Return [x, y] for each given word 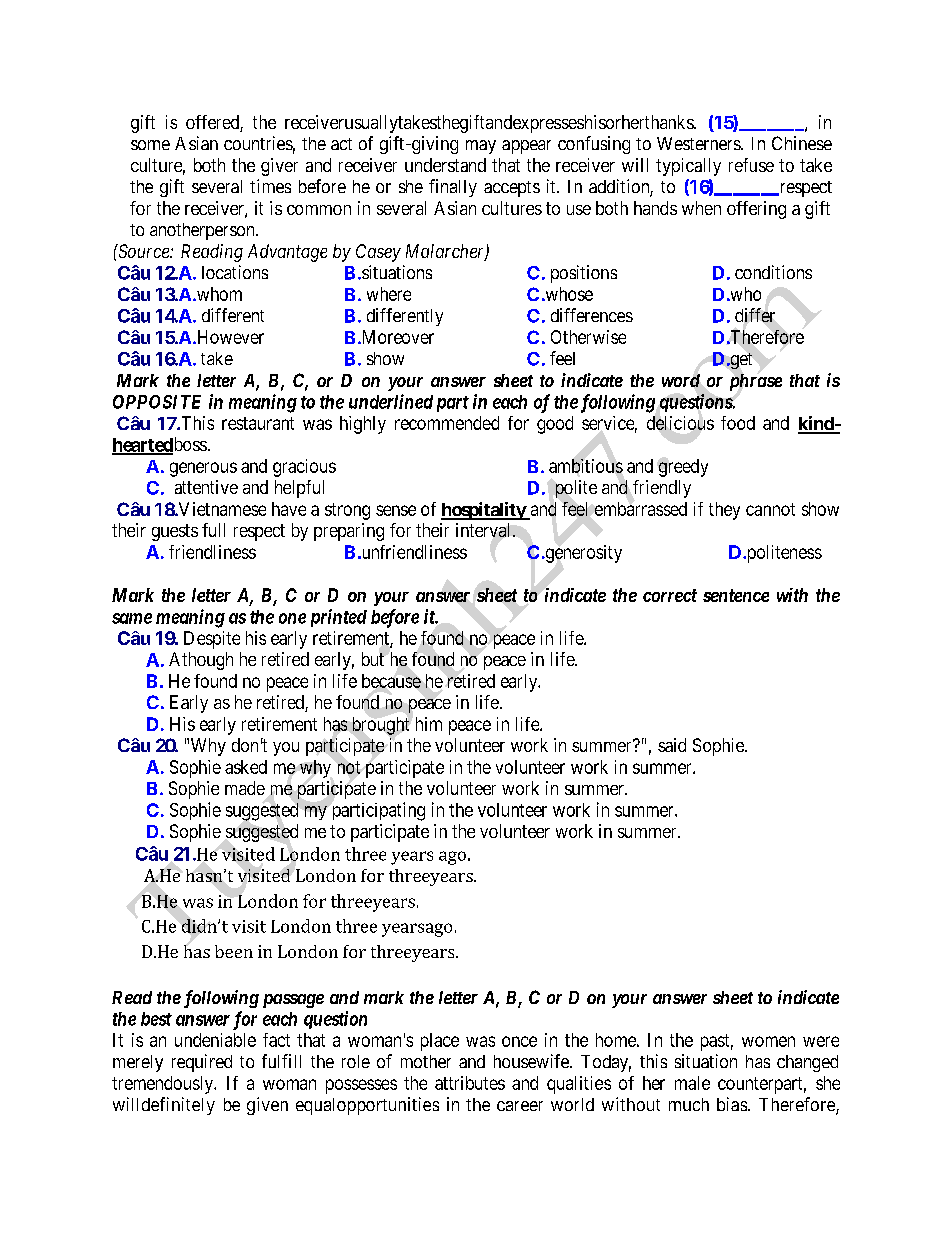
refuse [751, 165]
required [202, 1063]
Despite [212, 640]
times [270, 186]
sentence [736, 595]
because [391, 681]
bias [732, 1104]
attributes [470, 1083]
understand [445, 165]
